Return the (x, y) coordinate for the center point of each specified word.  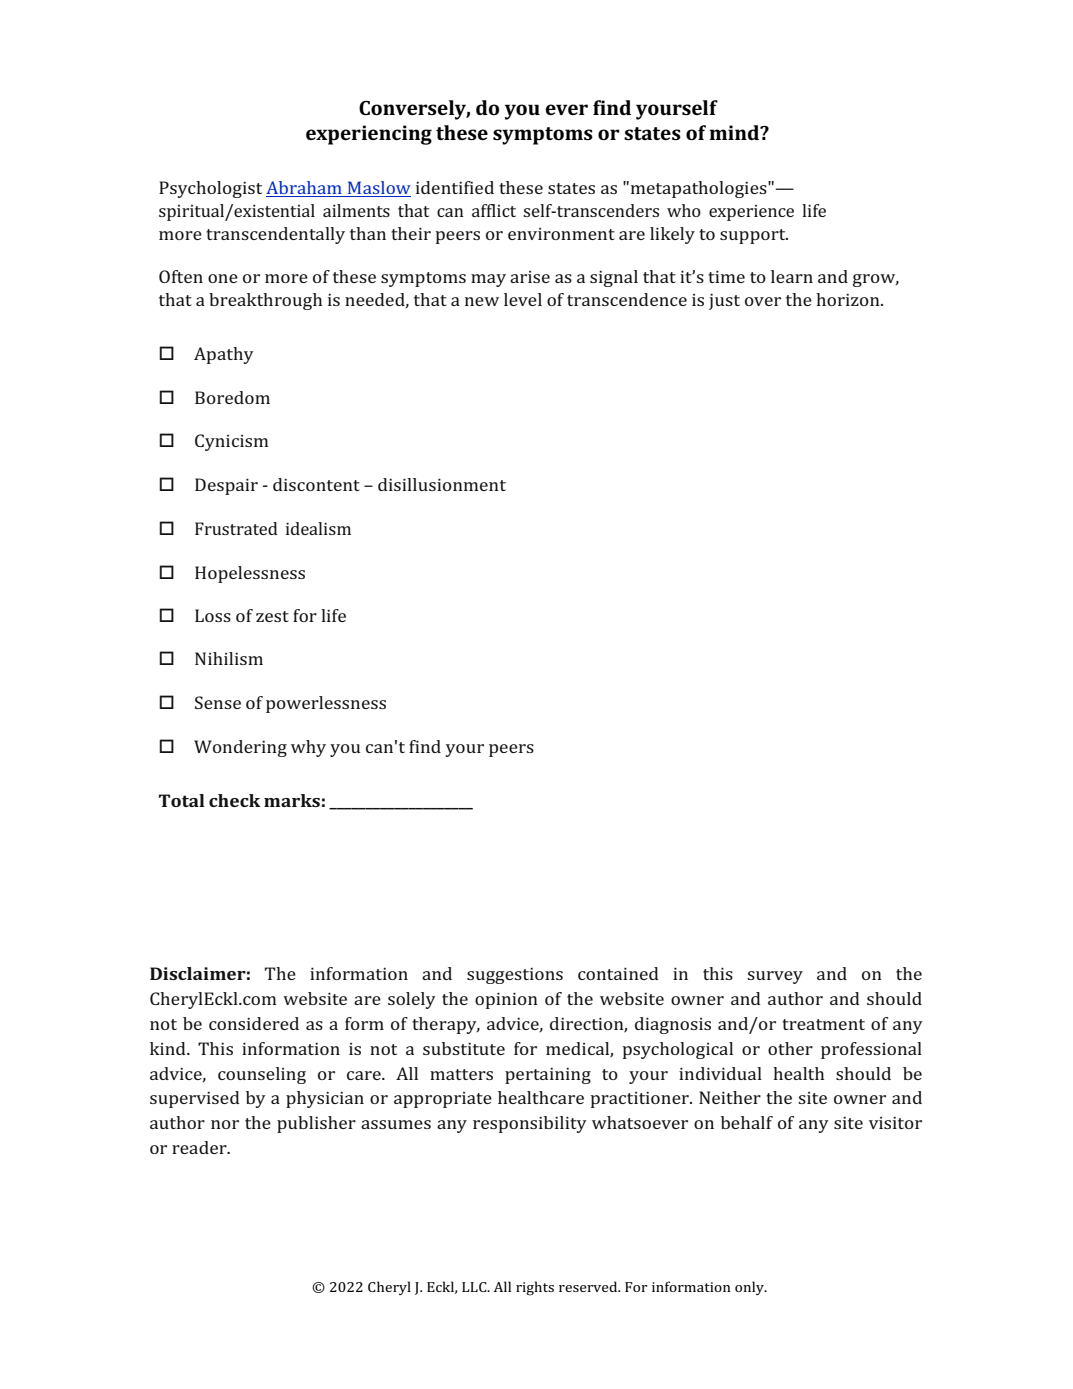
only (750, 1288)
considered (254, 1023)
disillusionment (442, 484)
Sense (218, 702)
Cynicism (231, 442)
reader (200, 1147)
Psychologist (210, 189)
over (763, 301)
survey (775, 977)
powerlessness (326, 704)
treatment (823, 1024)
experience (751, 213)
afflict (494, 210)
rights (535, 1288)
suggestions (515, 975)
